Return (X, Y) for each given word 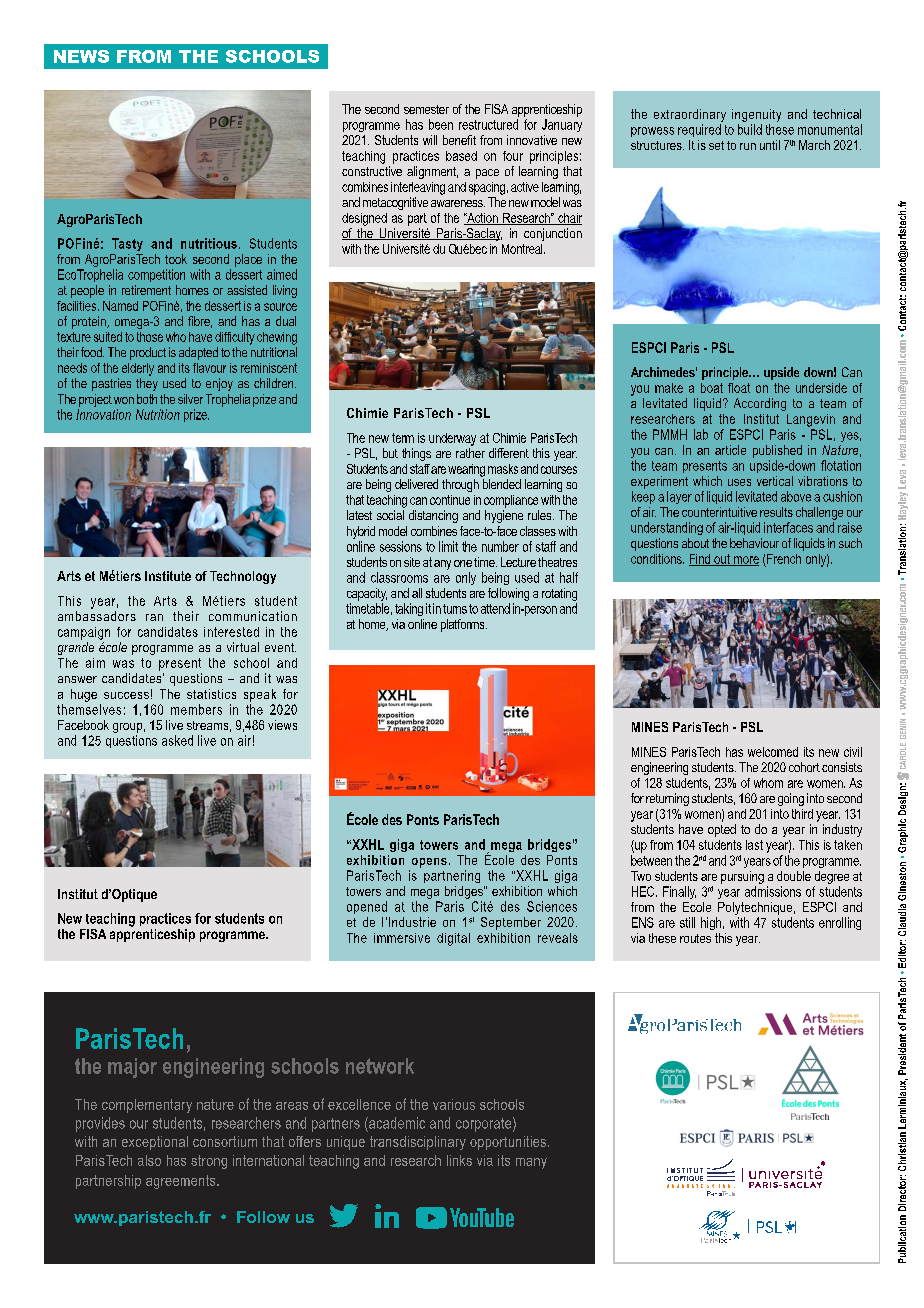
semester (426, 109)
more (745, 561)
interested (231, 632)
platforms (464, 625)
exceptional (155, 1143)
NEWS (81, 56)
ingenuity (756, 115)
